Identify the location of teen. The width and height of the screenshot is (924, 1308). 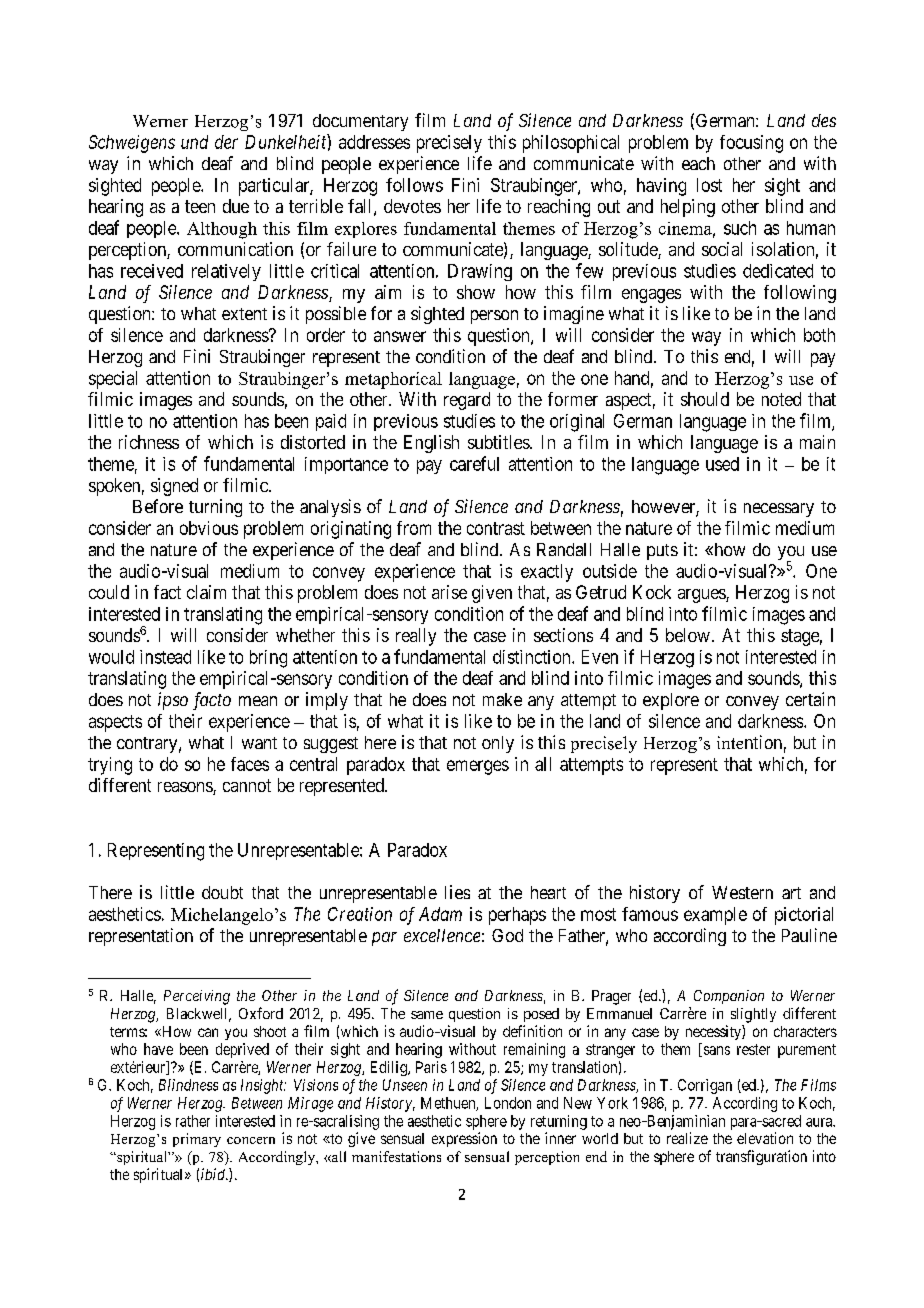
(200, 206).
